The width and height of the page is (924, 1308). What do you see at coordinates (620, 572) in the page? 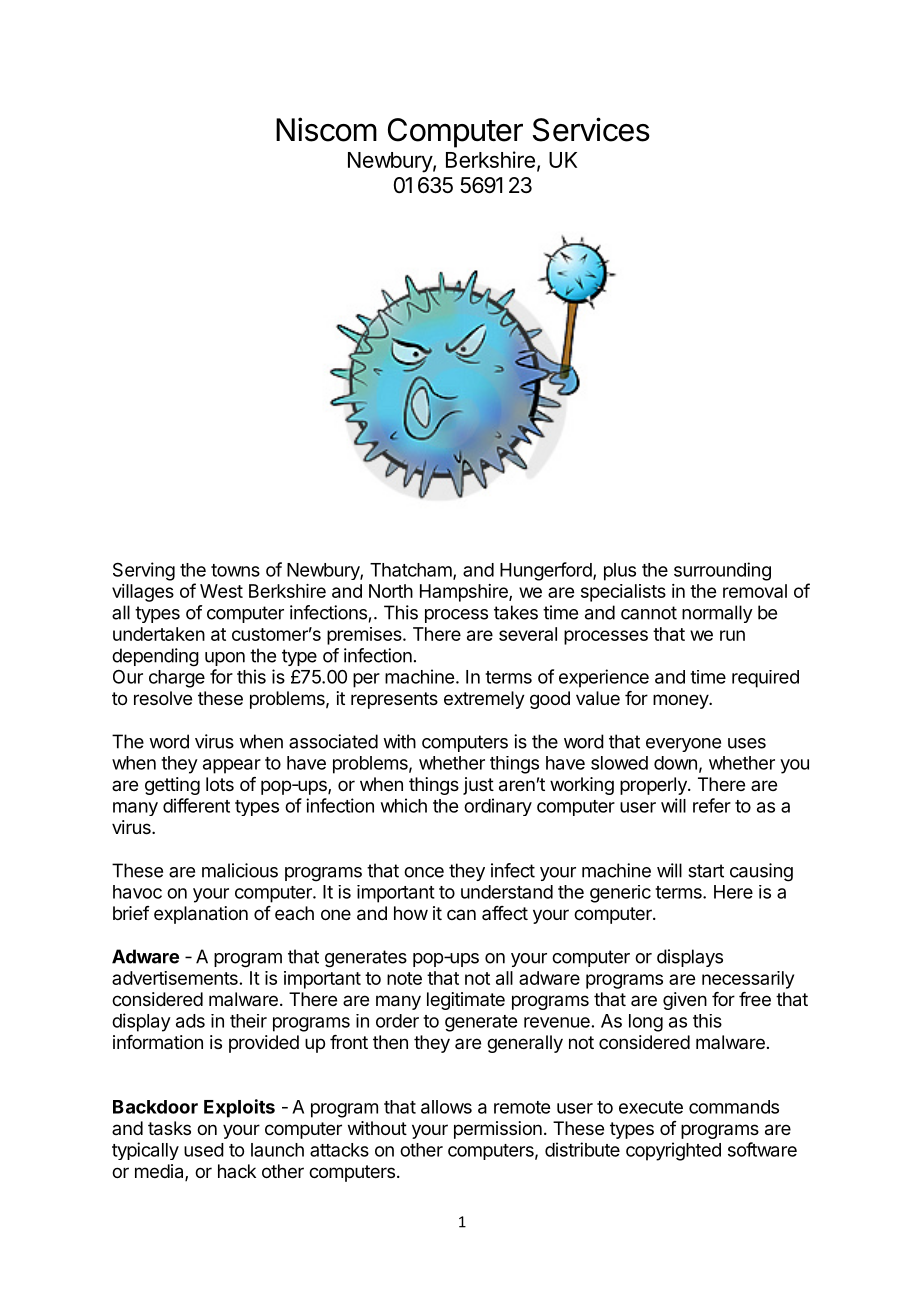
I see `plus` at bounding box center [620, 572].
